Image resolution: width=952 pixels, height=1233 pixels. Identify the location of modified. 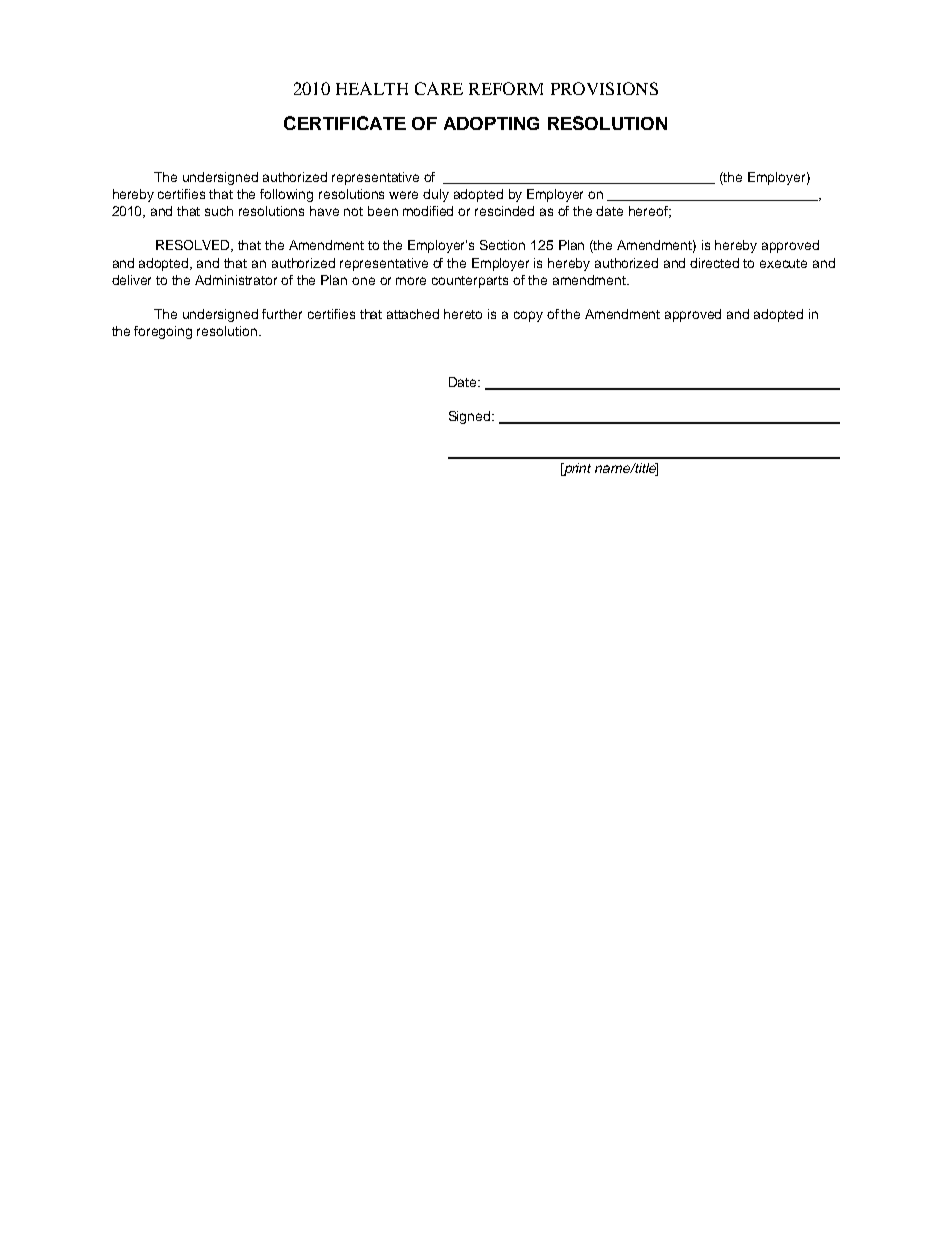
(428, 211).
